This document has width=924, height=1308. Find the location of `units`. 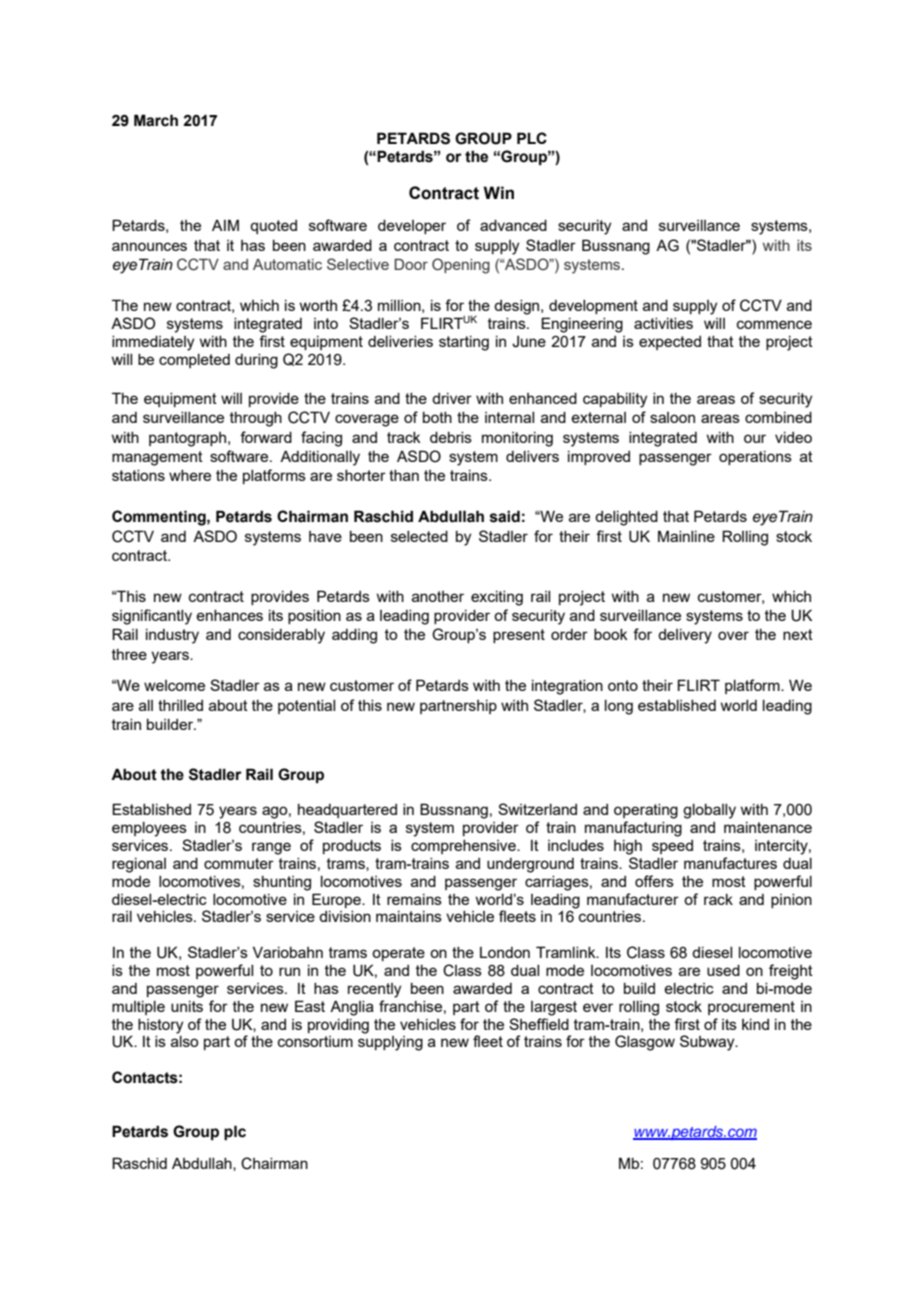

units is located at coordinates (187, 1006).
